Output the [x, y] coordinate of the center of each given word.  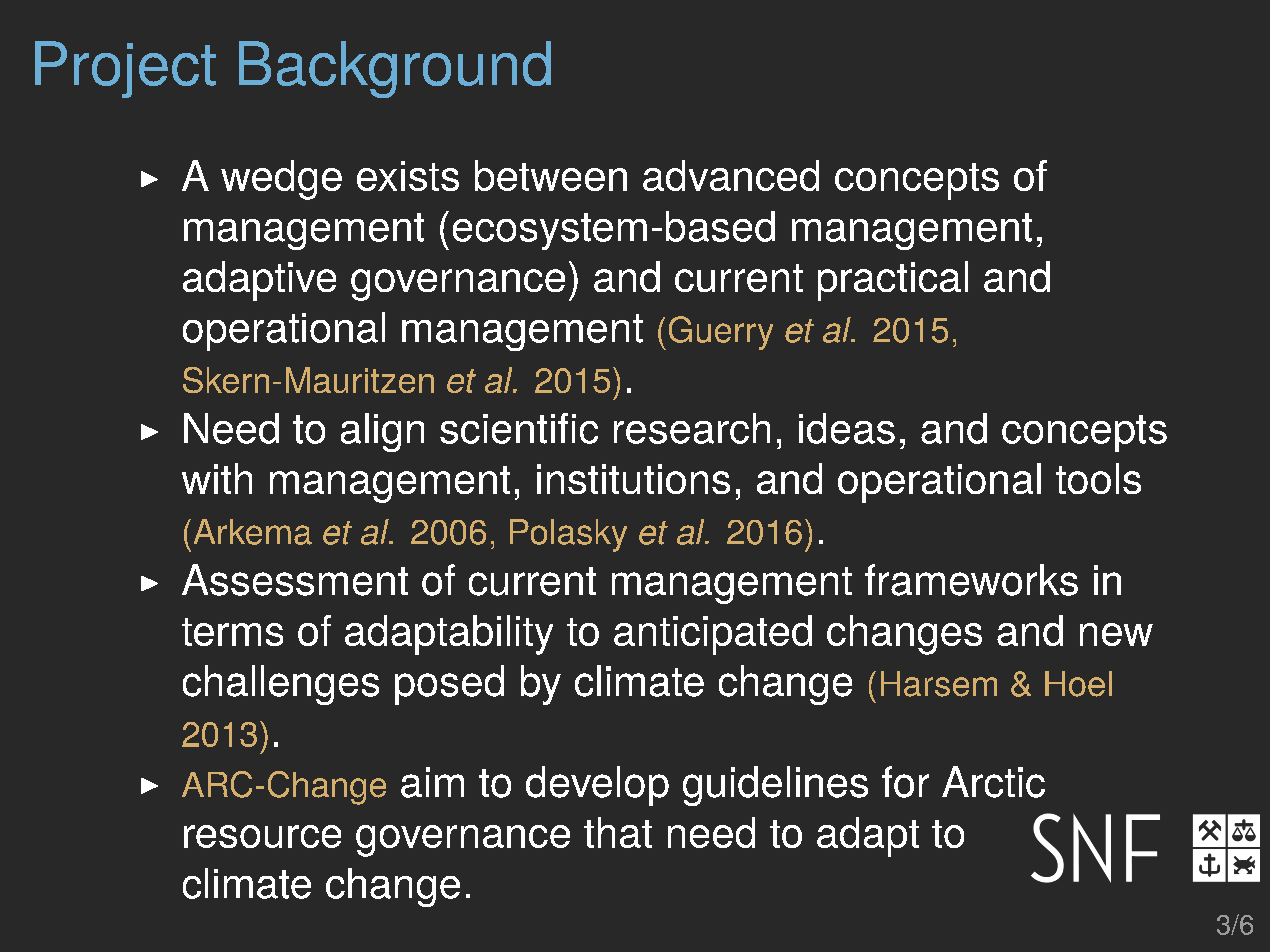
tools [1098, 478]
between [551, 175]
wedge [281, 180]
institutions [633, 479]
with [217, 478]
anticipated [713, 635]
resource [262, 836]
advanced [731, 175]
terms [232, 632]
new [1116, 634]
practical [893, 281]
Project [125, 69]
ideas [847, 428]
